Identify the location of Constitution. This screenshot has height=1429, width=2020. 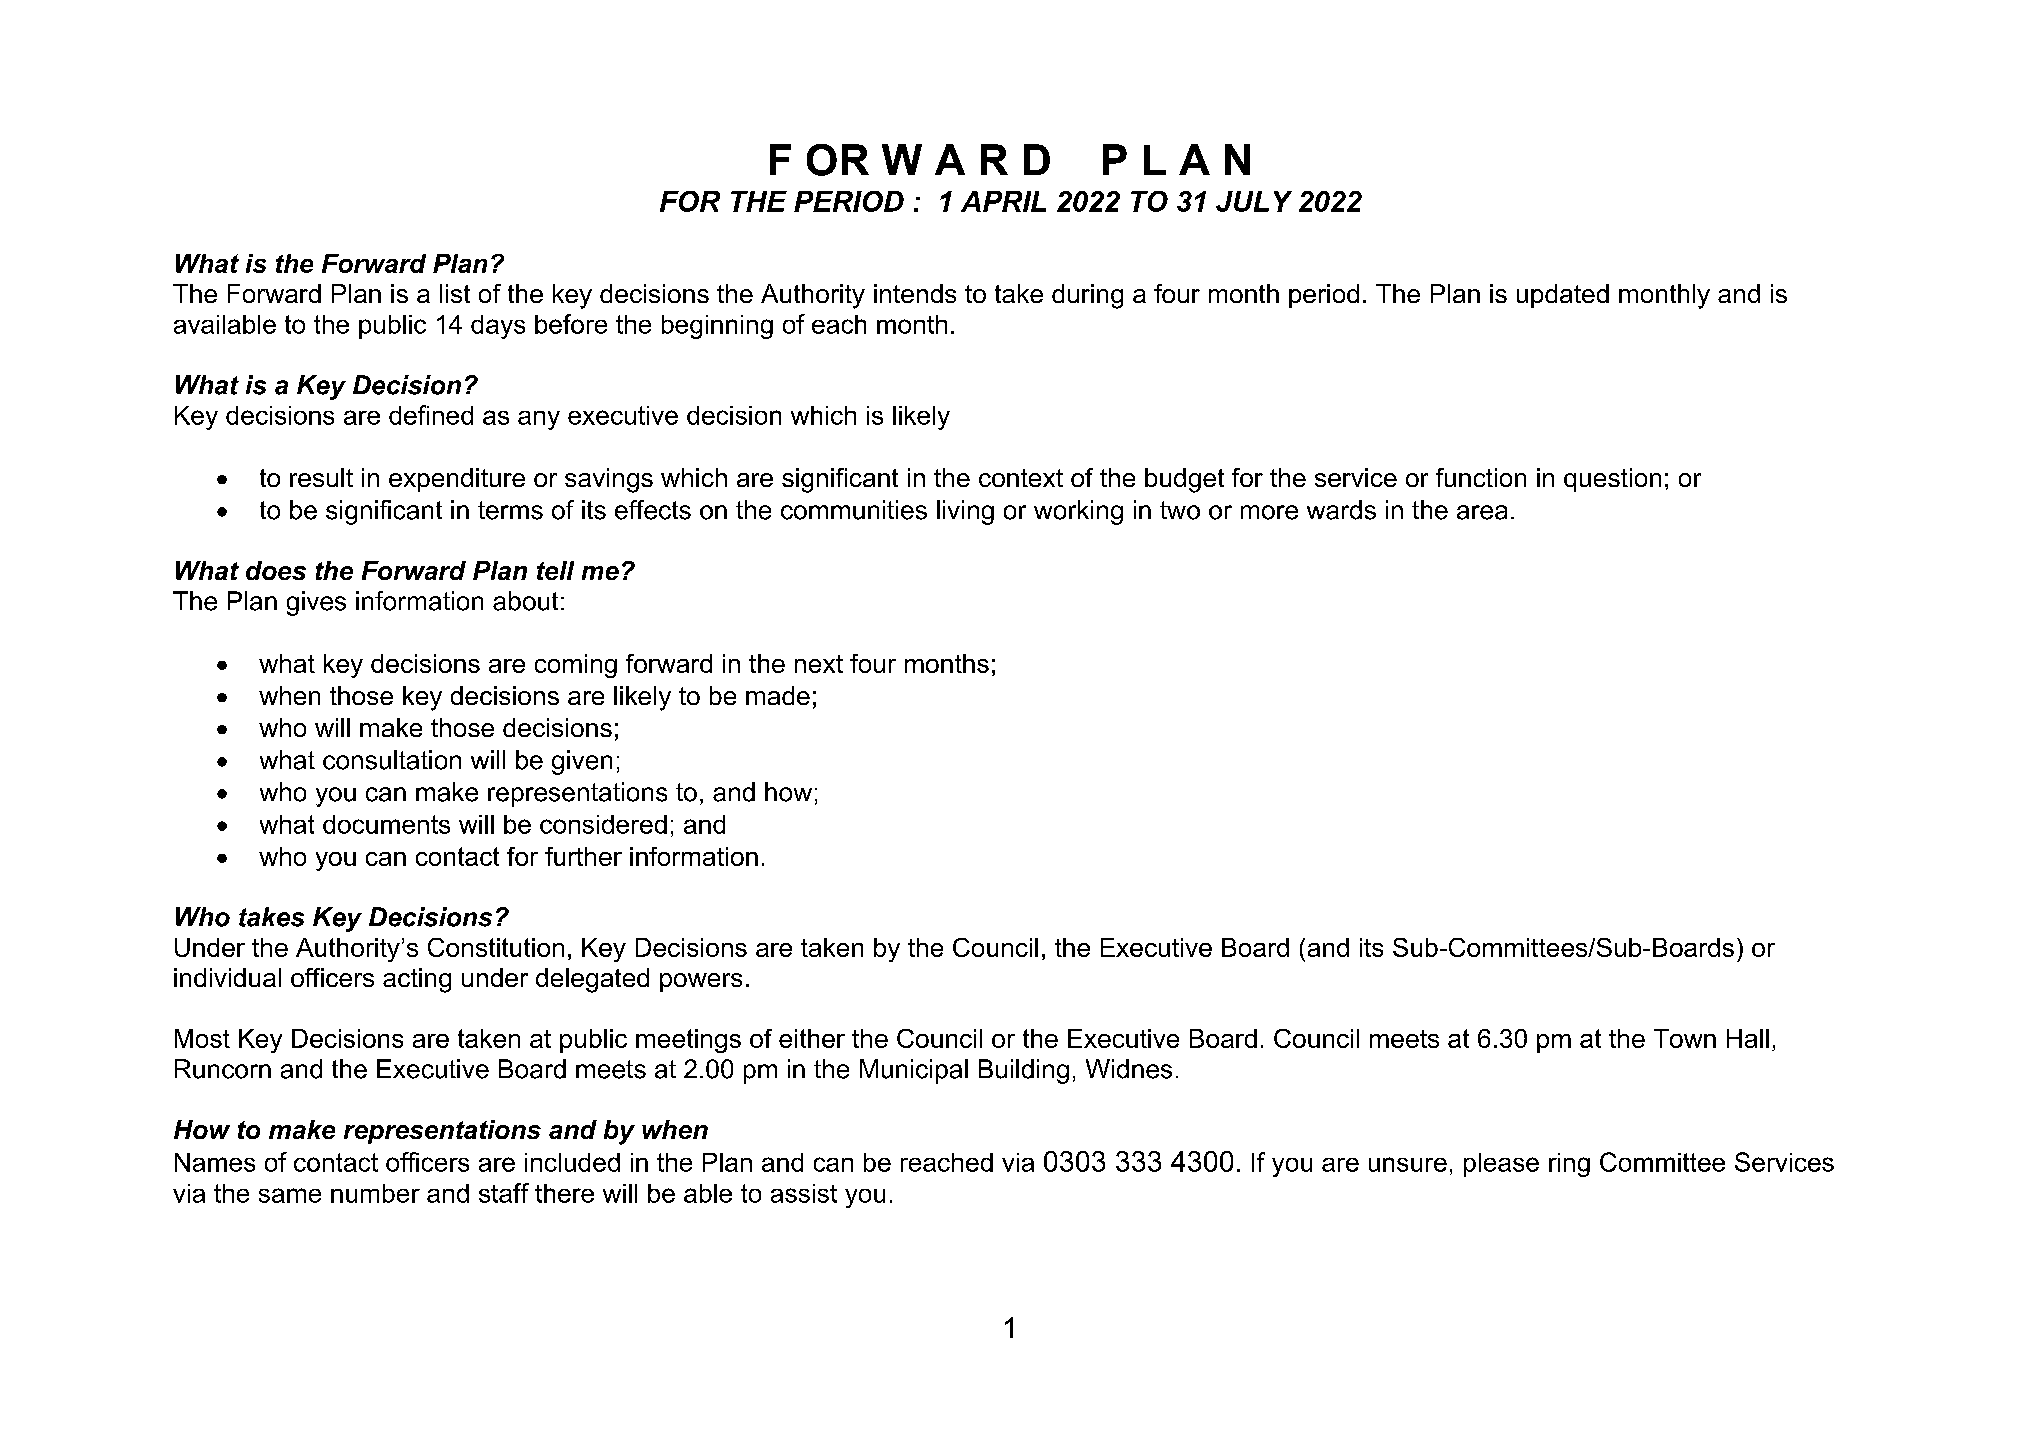
(496, 947).
